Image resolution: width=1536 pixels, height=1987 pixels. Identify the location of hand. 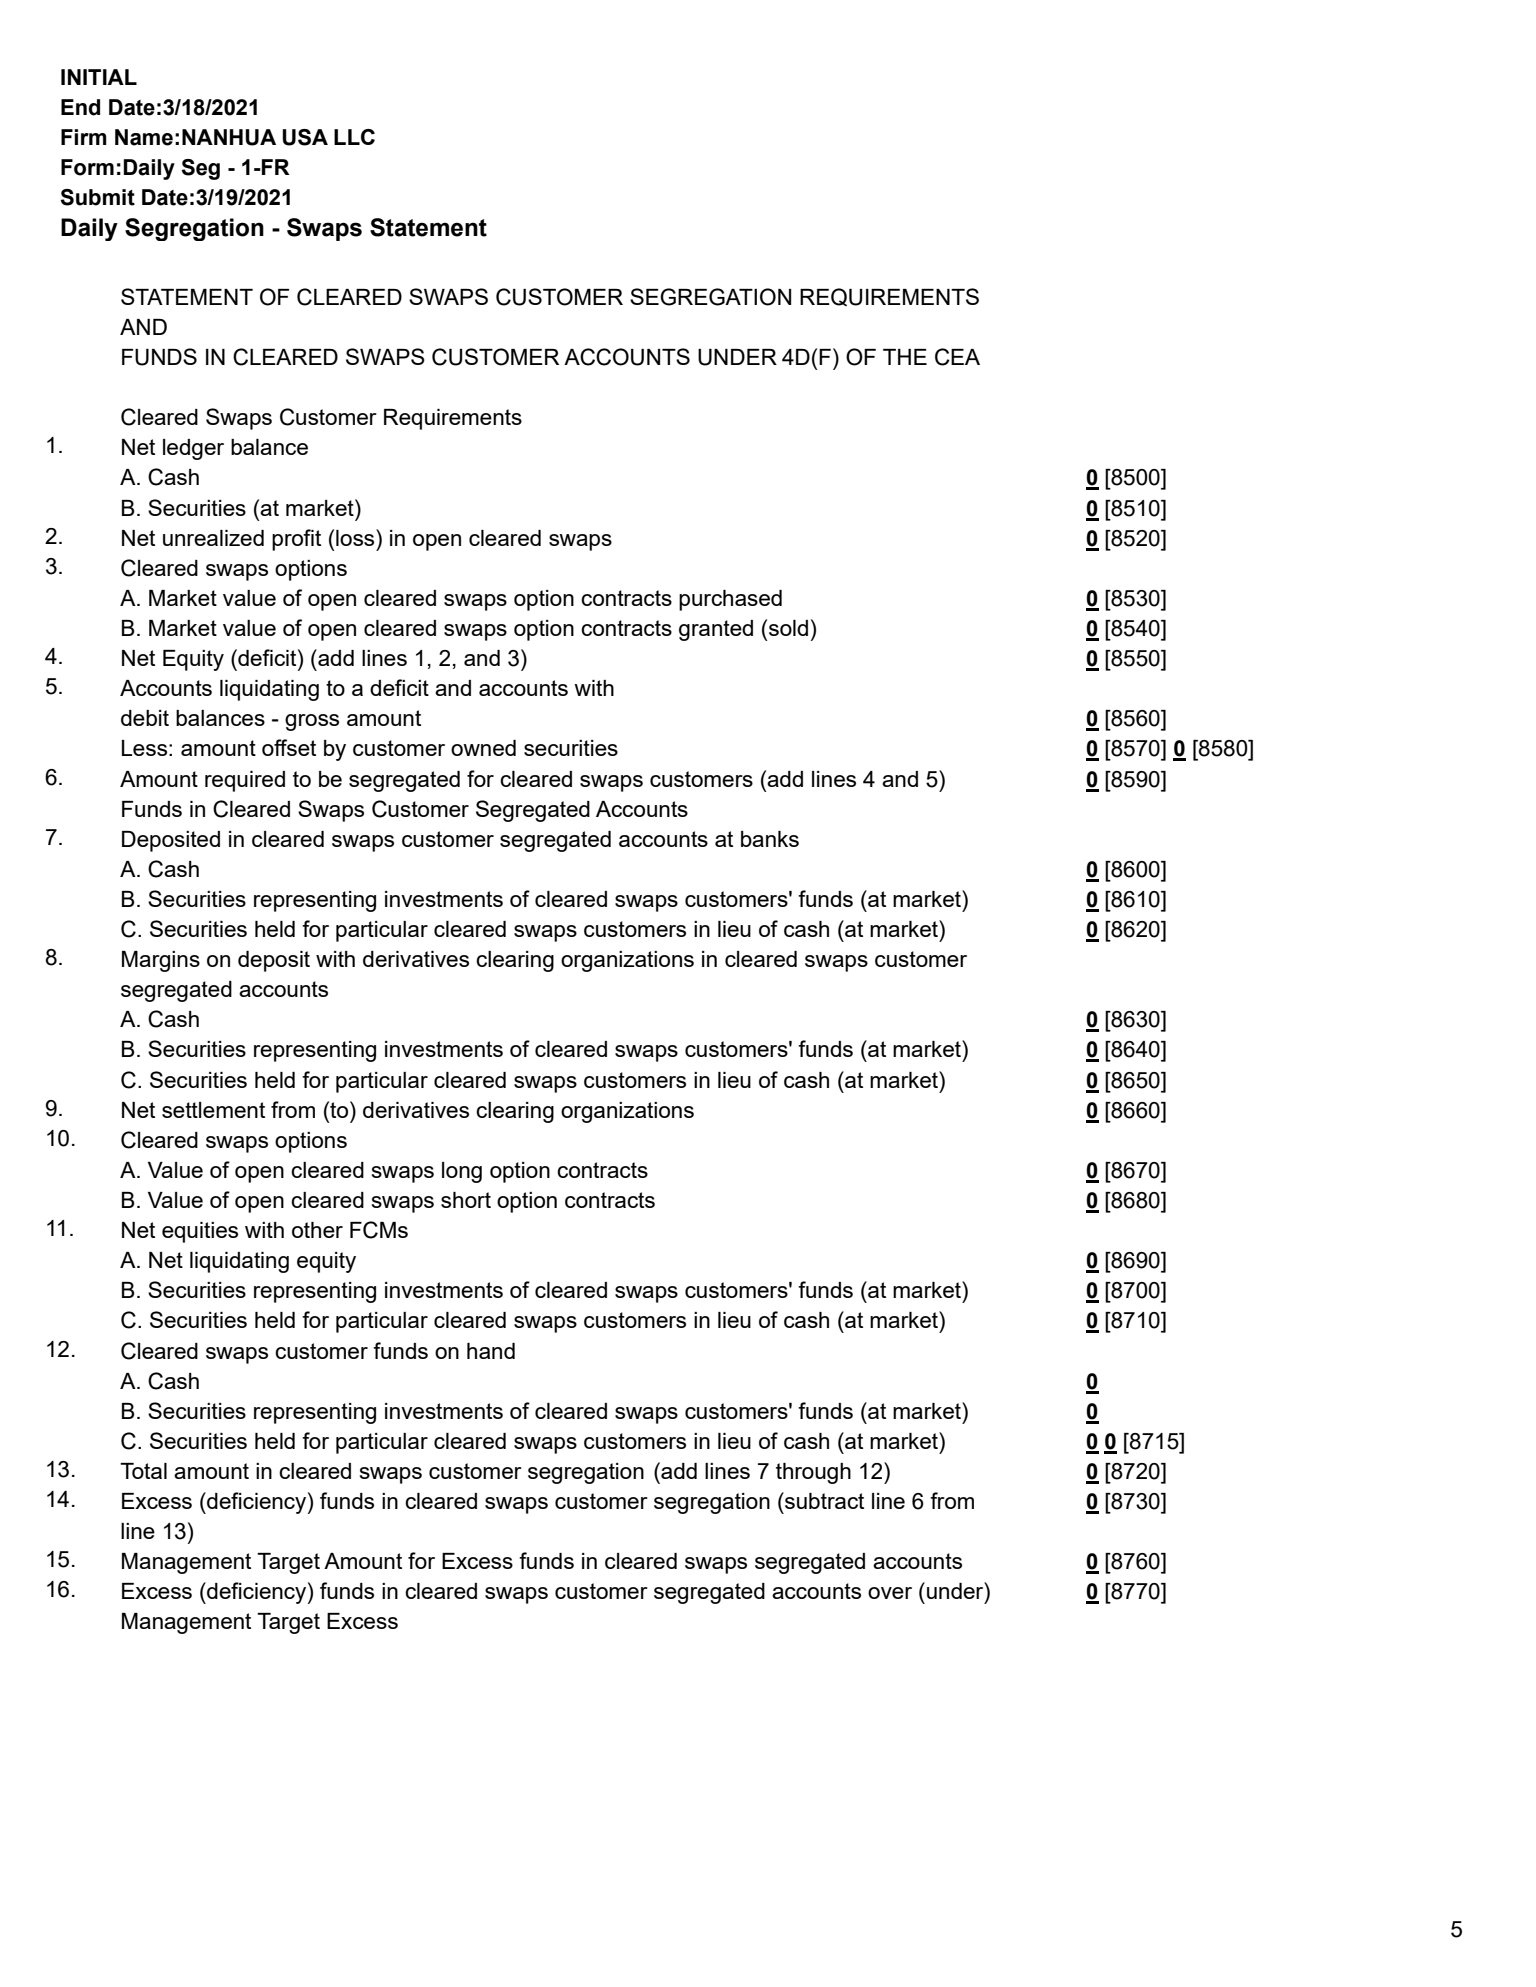
(491, 1351).
